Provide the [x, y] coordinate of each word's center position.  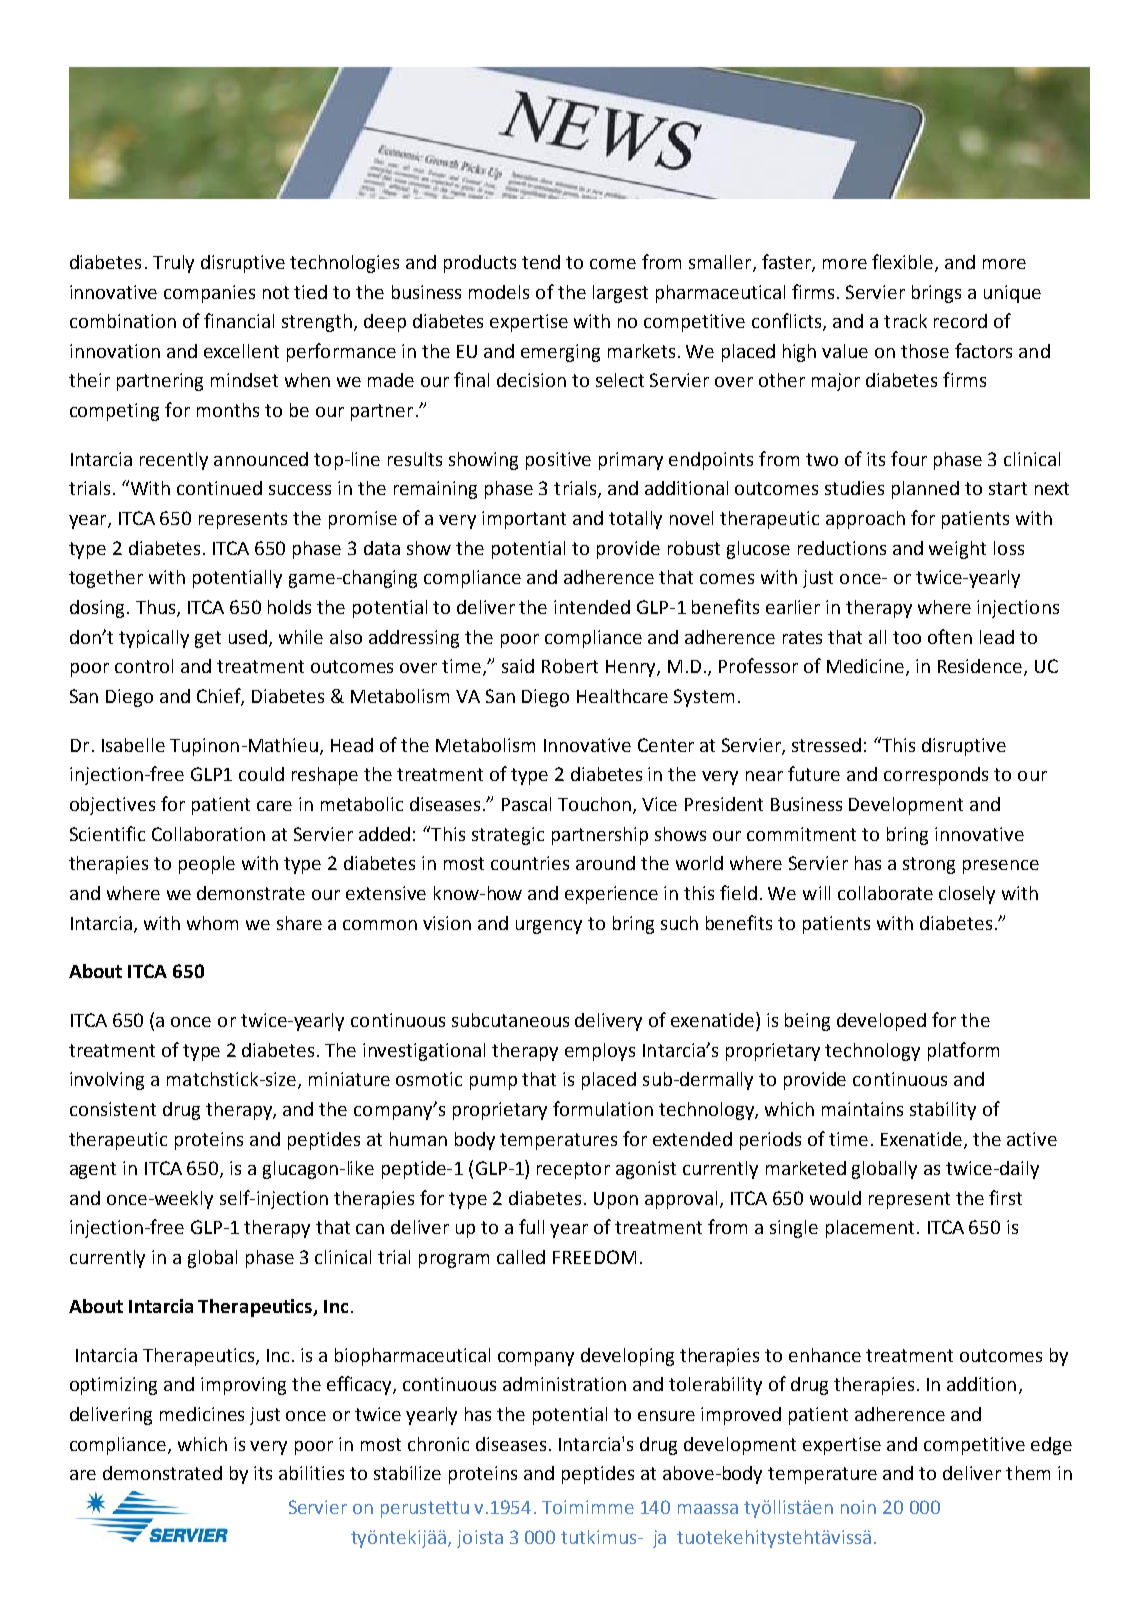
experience [611, 895]
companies [209, 294]
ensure [666, 1416]
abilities [311, 1473]
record [960, 321]
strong [929, 865]
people [207, 865]
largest [620, 294]
